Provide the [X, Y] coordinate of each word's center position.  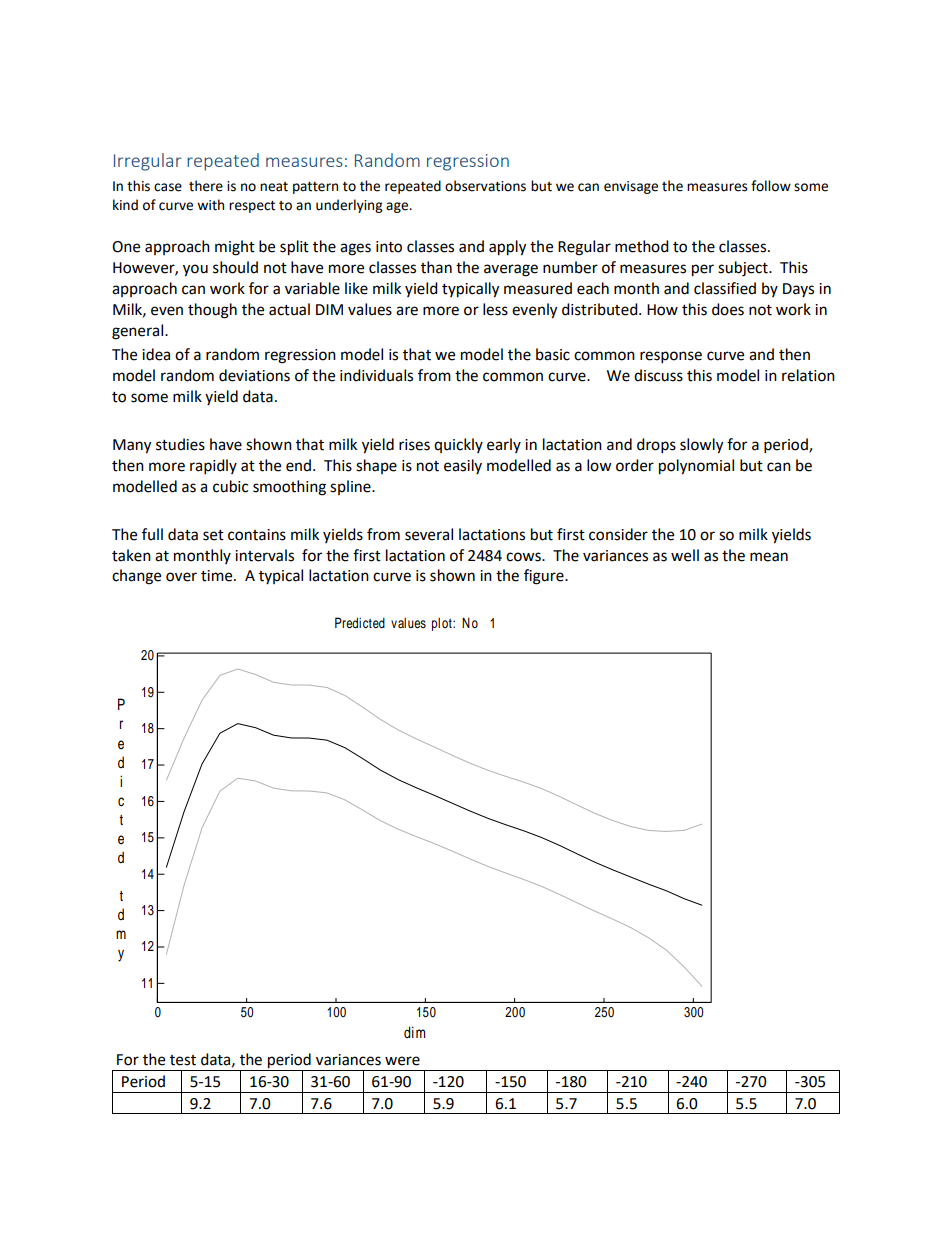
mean [769, 557]
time [218, 576]
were [402, 1061]
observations [485, 186]
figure [545, 577]
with [210, 205]
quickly [458, 445]
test [183, 1060]
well [685, 555]
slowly [701, 446]
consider [618, 534]
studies [180, 444]
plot [443, 624]
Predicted [360, 623]
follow [771, 186]
